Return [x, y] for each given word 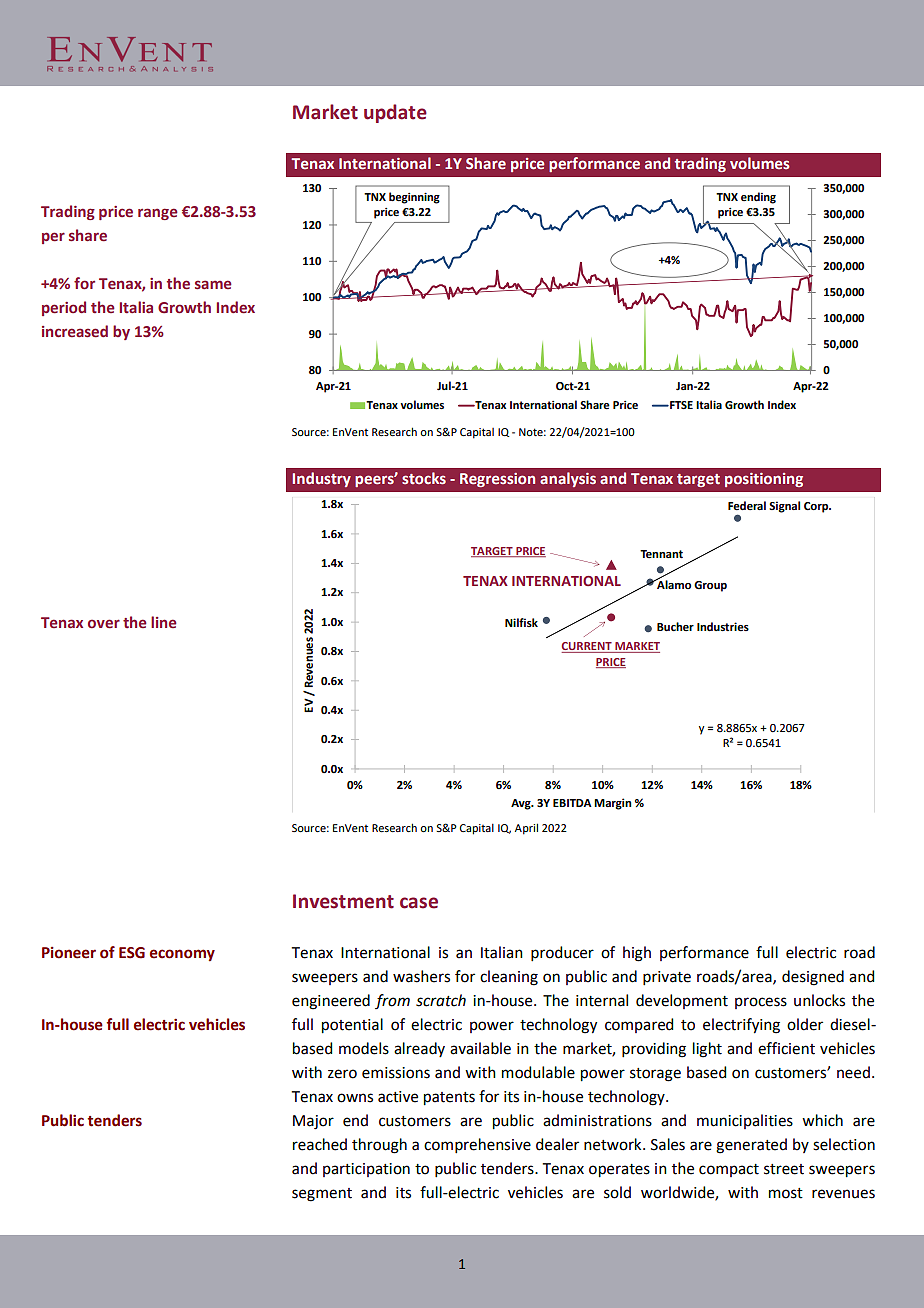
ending [758, 198]
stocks [424, 478]
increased [75, 331]
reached [320, 1144]
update [395, 113]
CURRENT [587, 647]
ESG [132, 953]
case [419, 903]
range [158, 214]
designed [813, 978]
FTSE [680, 405]
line [164, 622]
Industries [723, 627]
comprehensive [477, 1145]
